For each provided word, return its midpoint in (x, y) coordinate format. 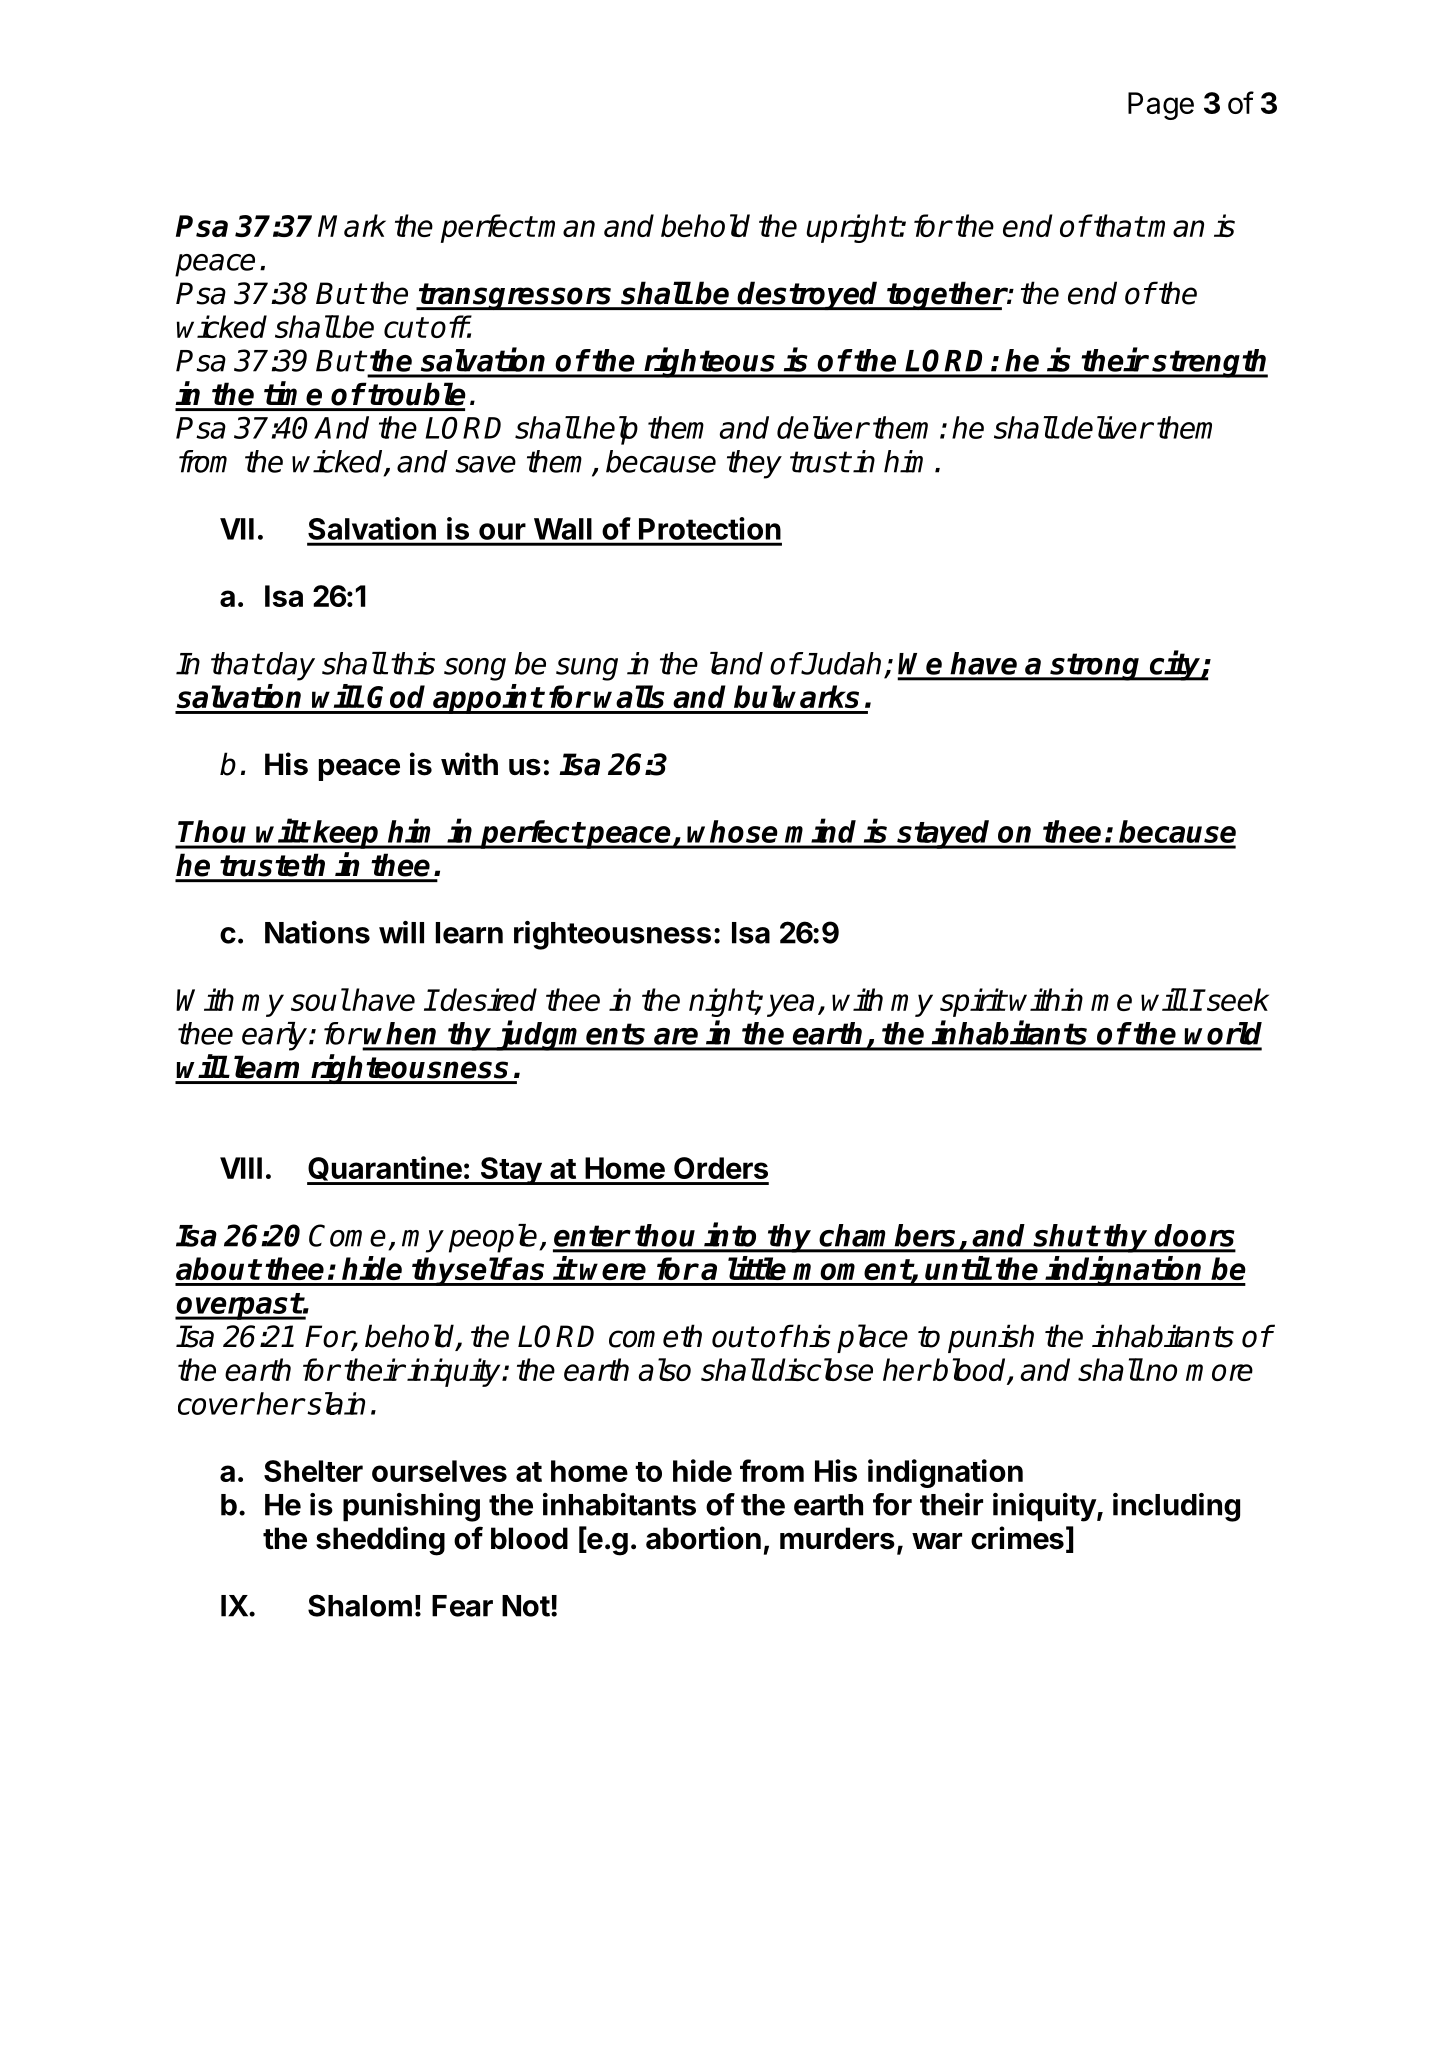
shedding (380, 1541)
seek (1237, 999)
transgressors (516, 296)
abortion (703, 1538)
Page (1161, 106)
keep (347, 834)
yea (790, 1005)
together (946, 295)
